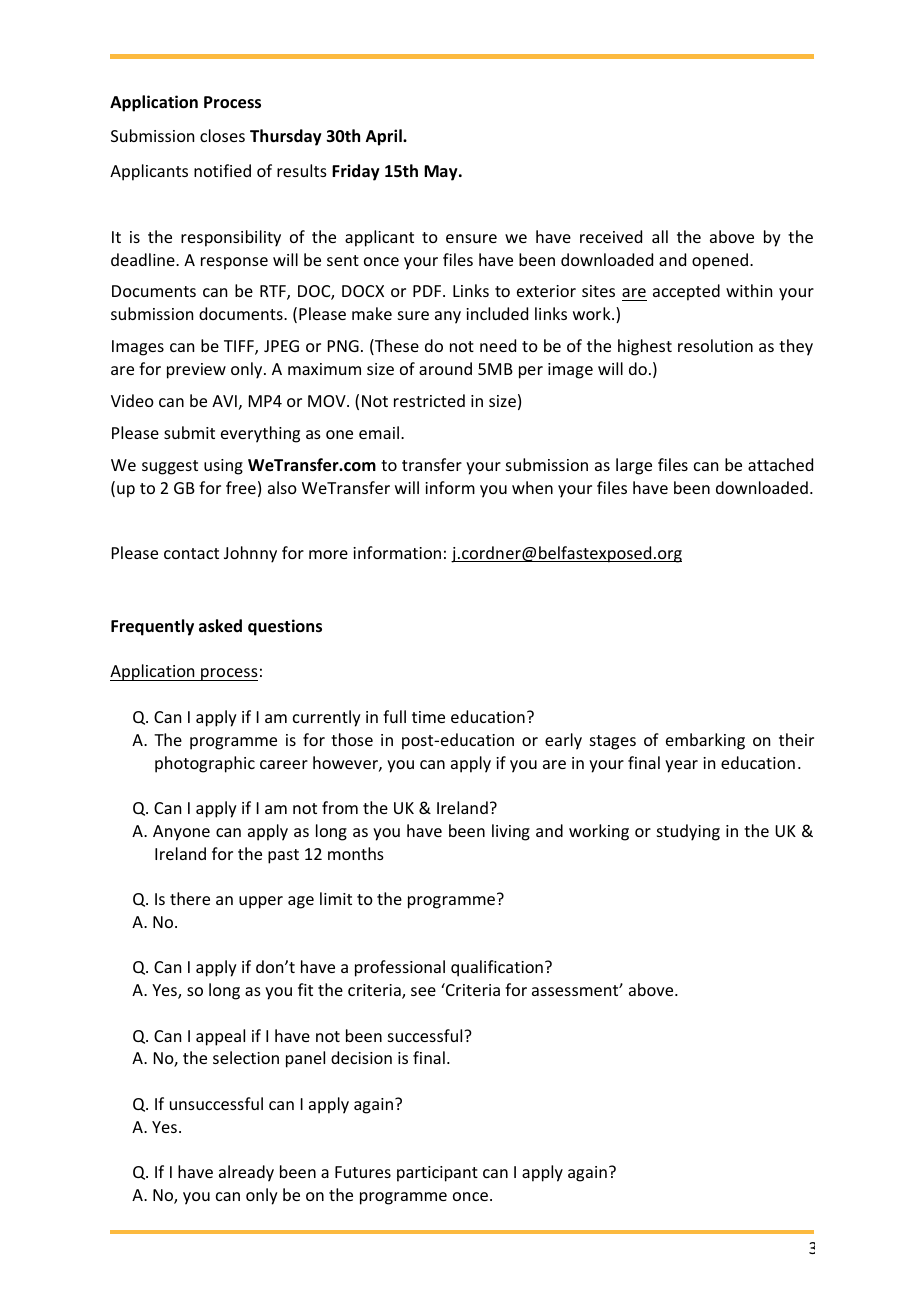  Describe the element at coordinates (660, 236) in the screenshot. I see `all` at that location.
